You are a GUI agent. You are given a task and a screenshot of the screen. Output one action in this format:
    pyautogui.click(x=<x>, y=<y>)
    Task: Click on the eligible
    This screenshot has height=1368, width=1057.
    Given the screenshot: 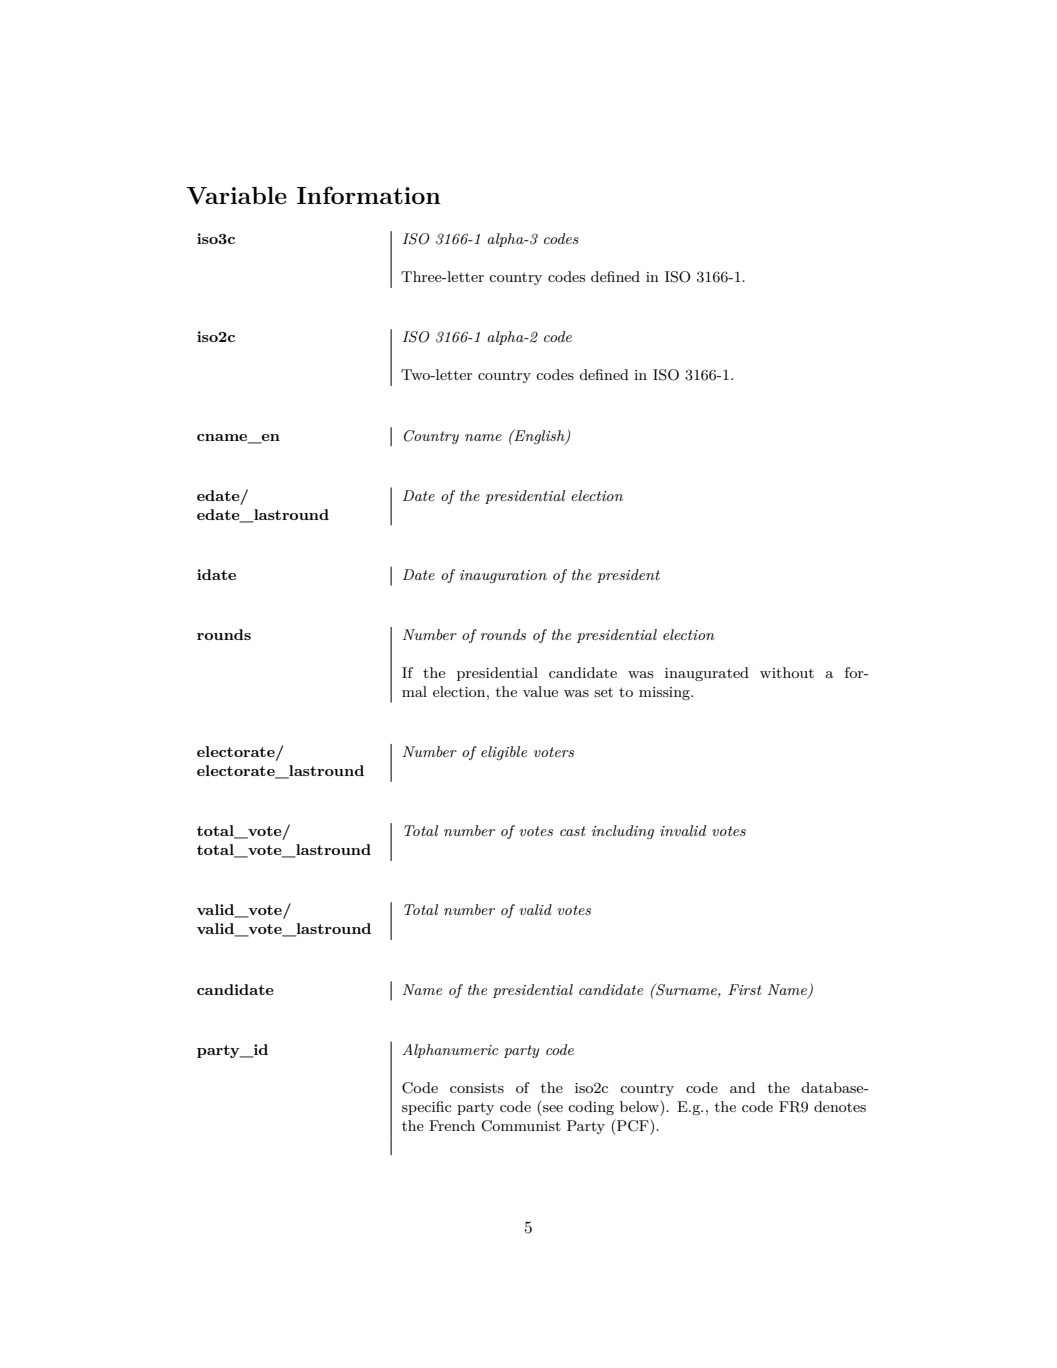 What is the action you would take?
    pyautogui.click(x=504, y=753)
